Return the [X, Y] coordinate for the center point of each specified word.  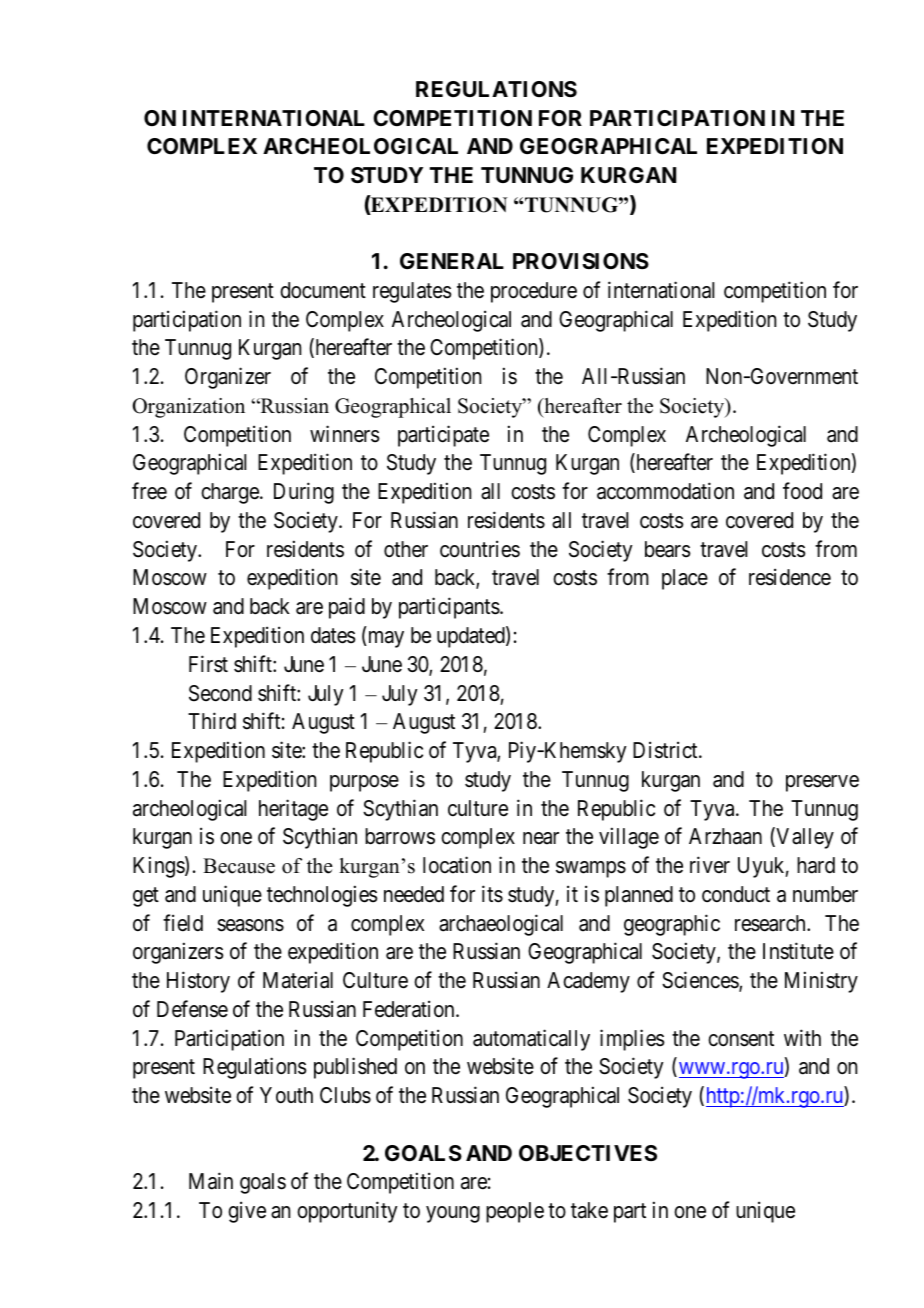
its [492, 894]
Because [239, 866]
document [323, 290]
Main [211, 1181]
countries [480, 549]
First [208, 664]
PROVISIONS [581, 261]
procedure [534, 292]
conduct [736, 894]
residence [790, 577]
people [515, 1212]
